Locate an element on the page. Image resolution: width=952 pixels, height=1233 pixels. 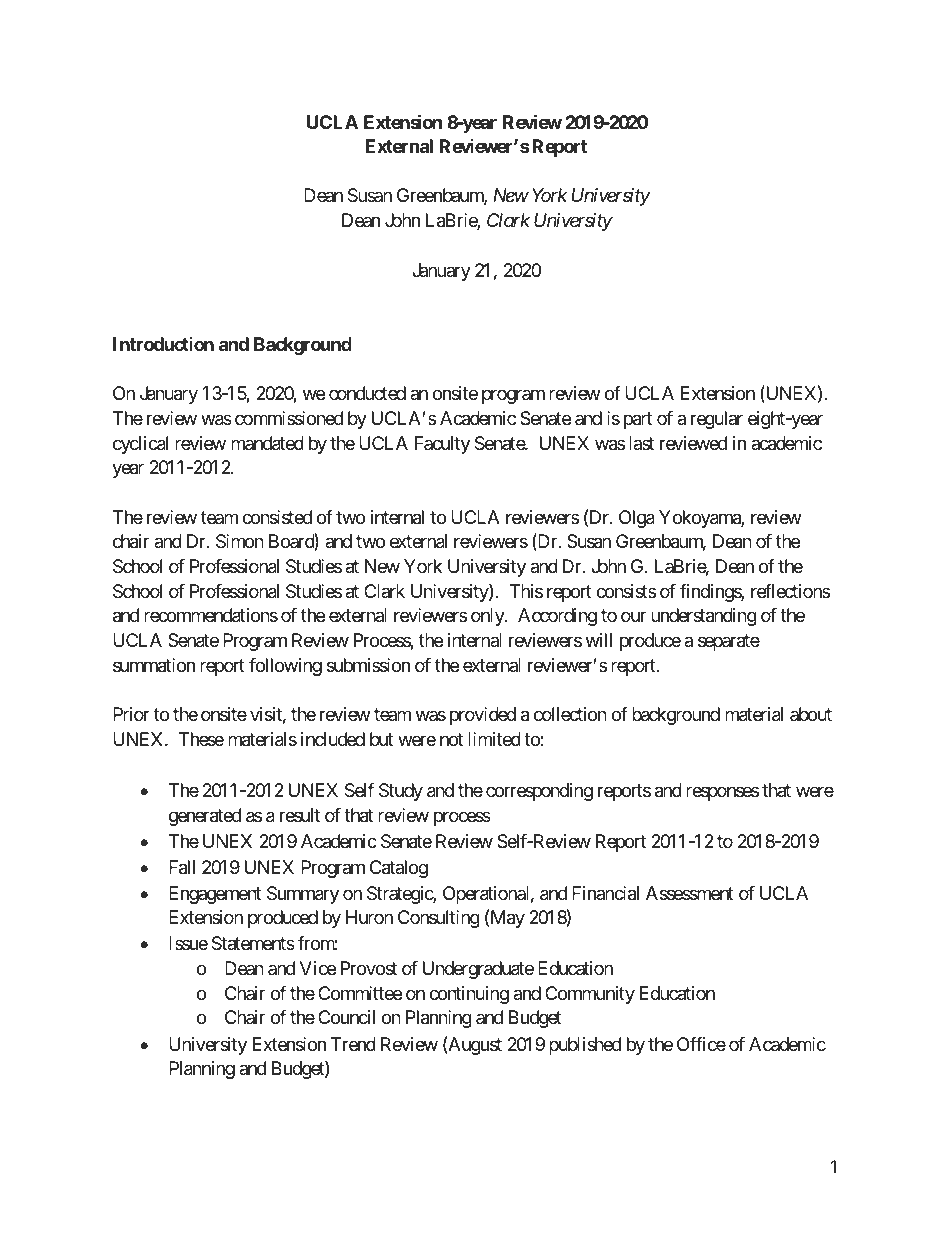
about is located at coordinates (811, 714).
